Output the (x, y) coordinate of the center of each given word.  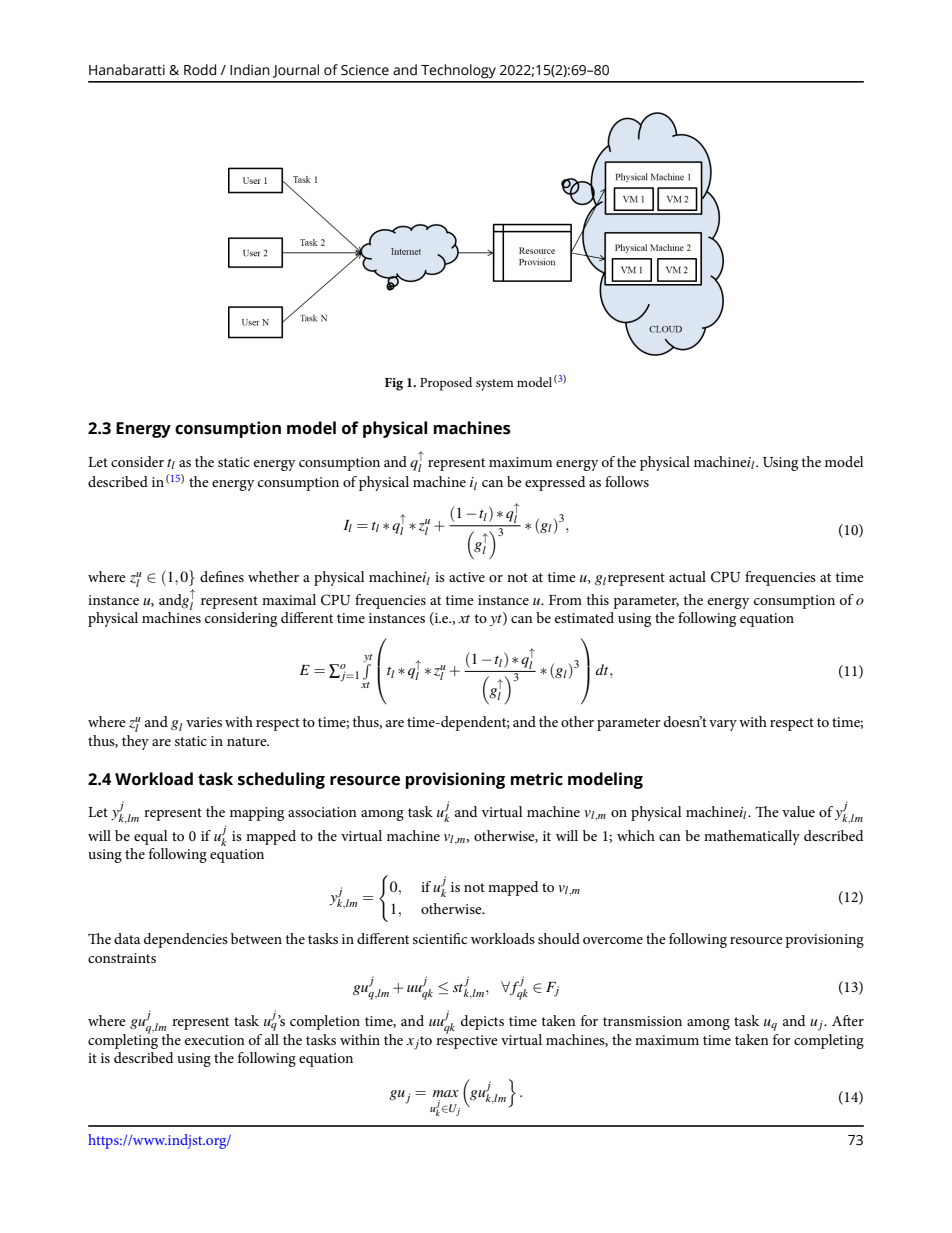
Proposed (446, 384)
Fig (394, 384)
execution (215, 1040)
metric (536, 779)
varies (204, 722)
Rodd (200, 70)
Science (365, 70)
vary (723, 725)
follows (627, 481)
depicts (482, 1022)
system (495, 385)
